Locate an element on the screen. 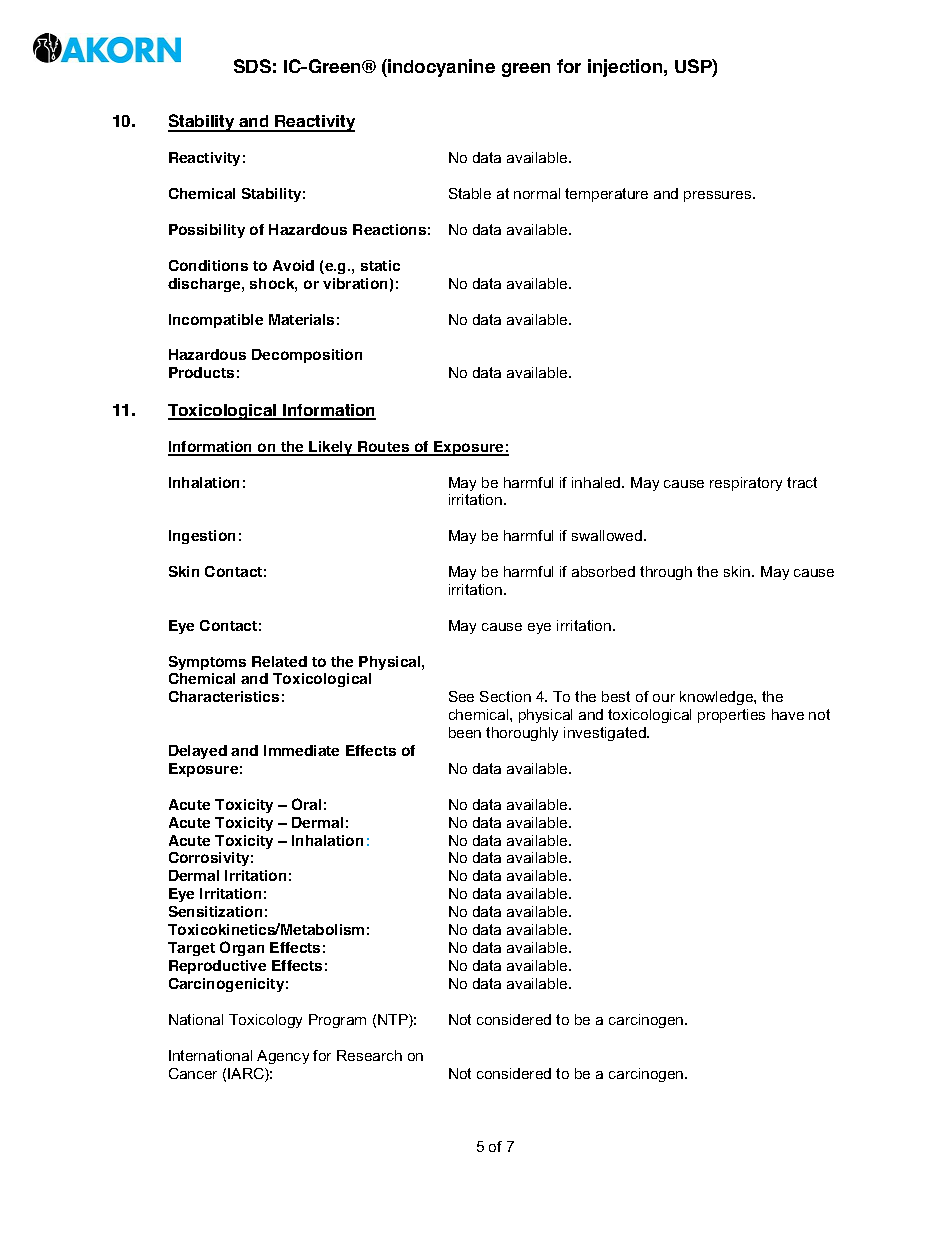  Ingestion is located at coordinates (202, 537).
